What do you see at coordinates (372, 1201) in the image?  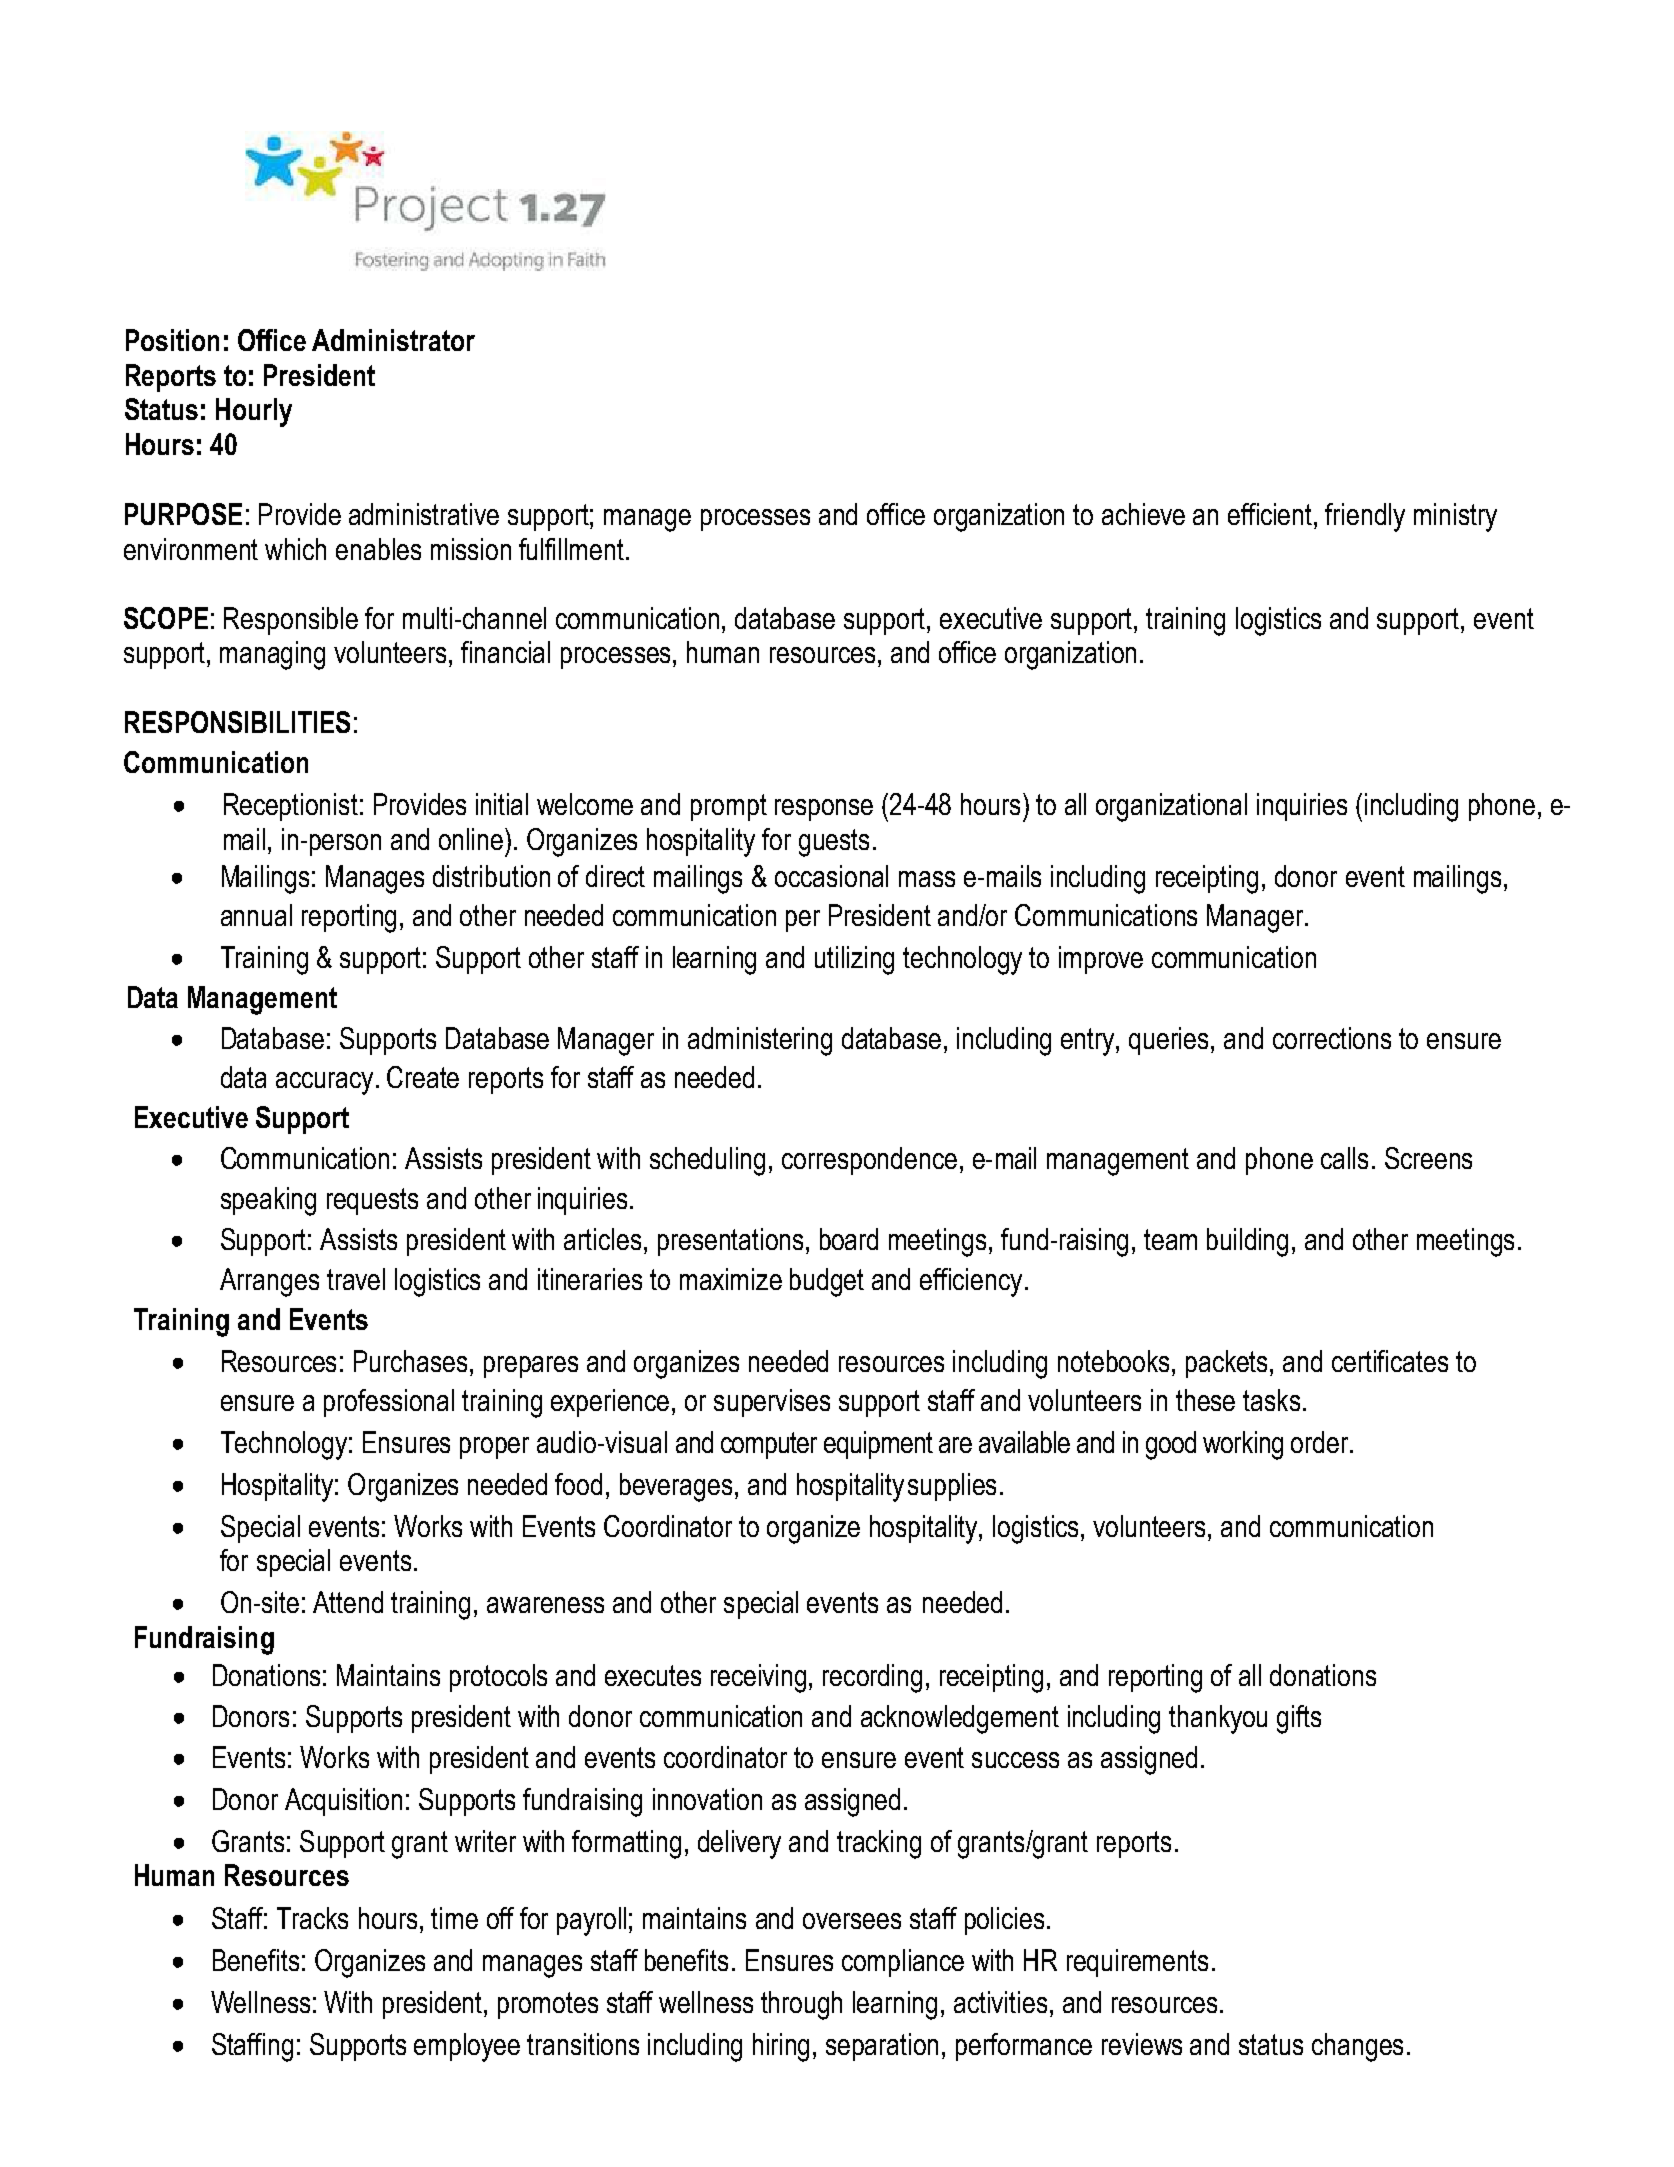 I see `requests` at bounding box center [372, 1201].
